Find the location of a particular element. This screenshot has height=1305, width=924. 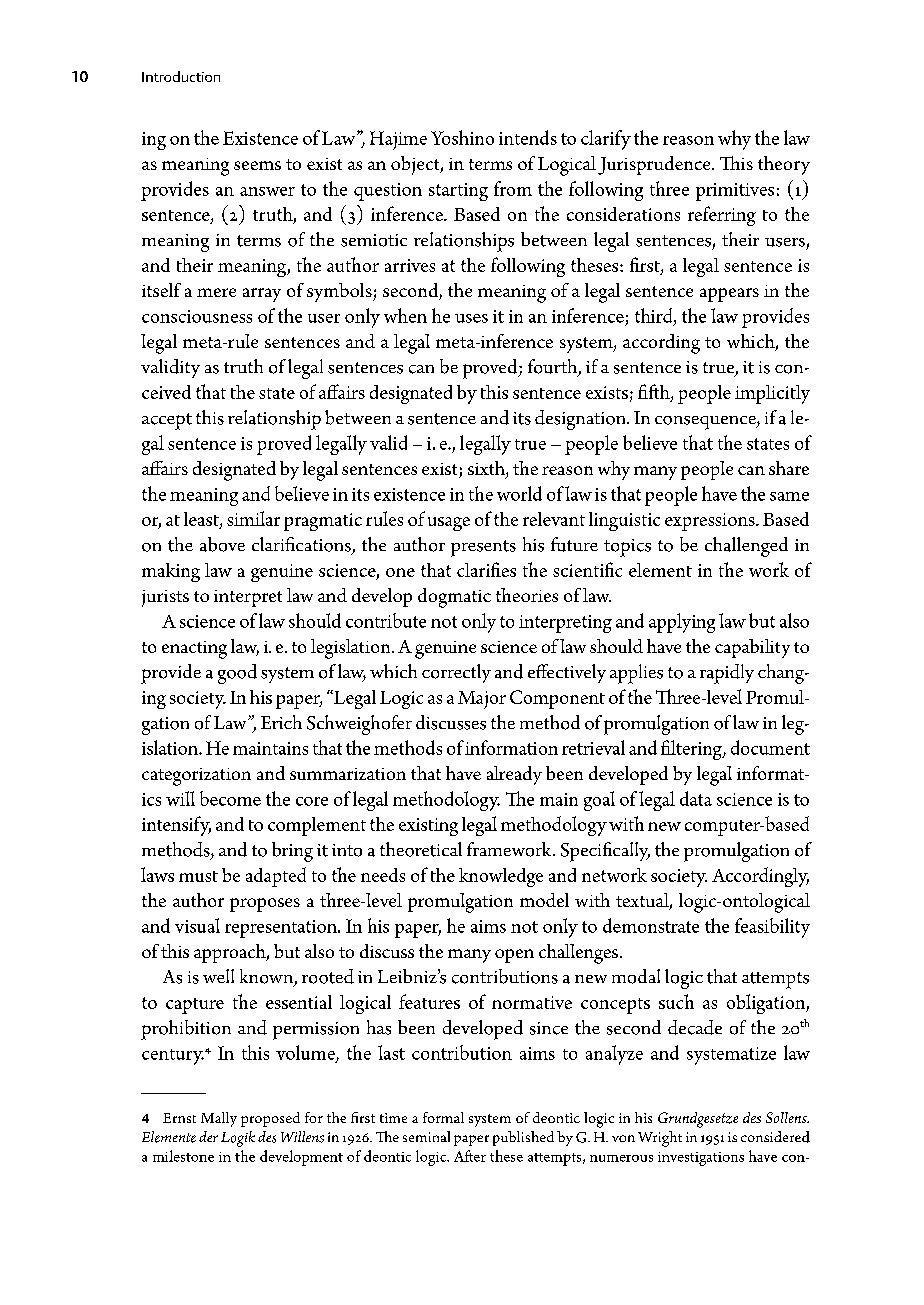

data is located at coordinates (696, 798).
